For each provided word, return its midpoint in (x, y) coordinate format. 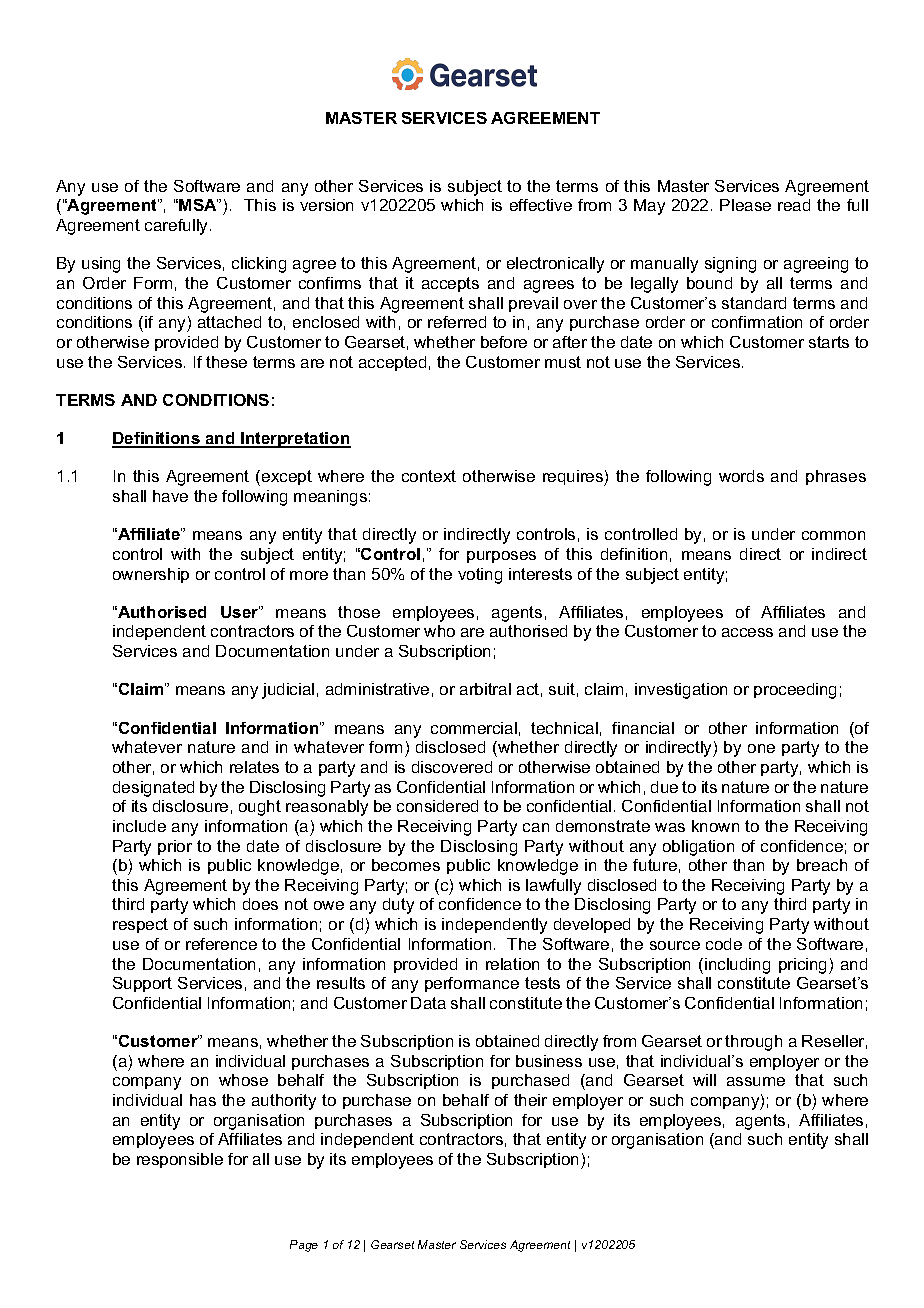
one (761, 748)
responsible (180, 1160)
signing (730, 265)
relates (254, 767)
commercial (474, 728)
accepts (450, 284)
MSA (198, 205)
